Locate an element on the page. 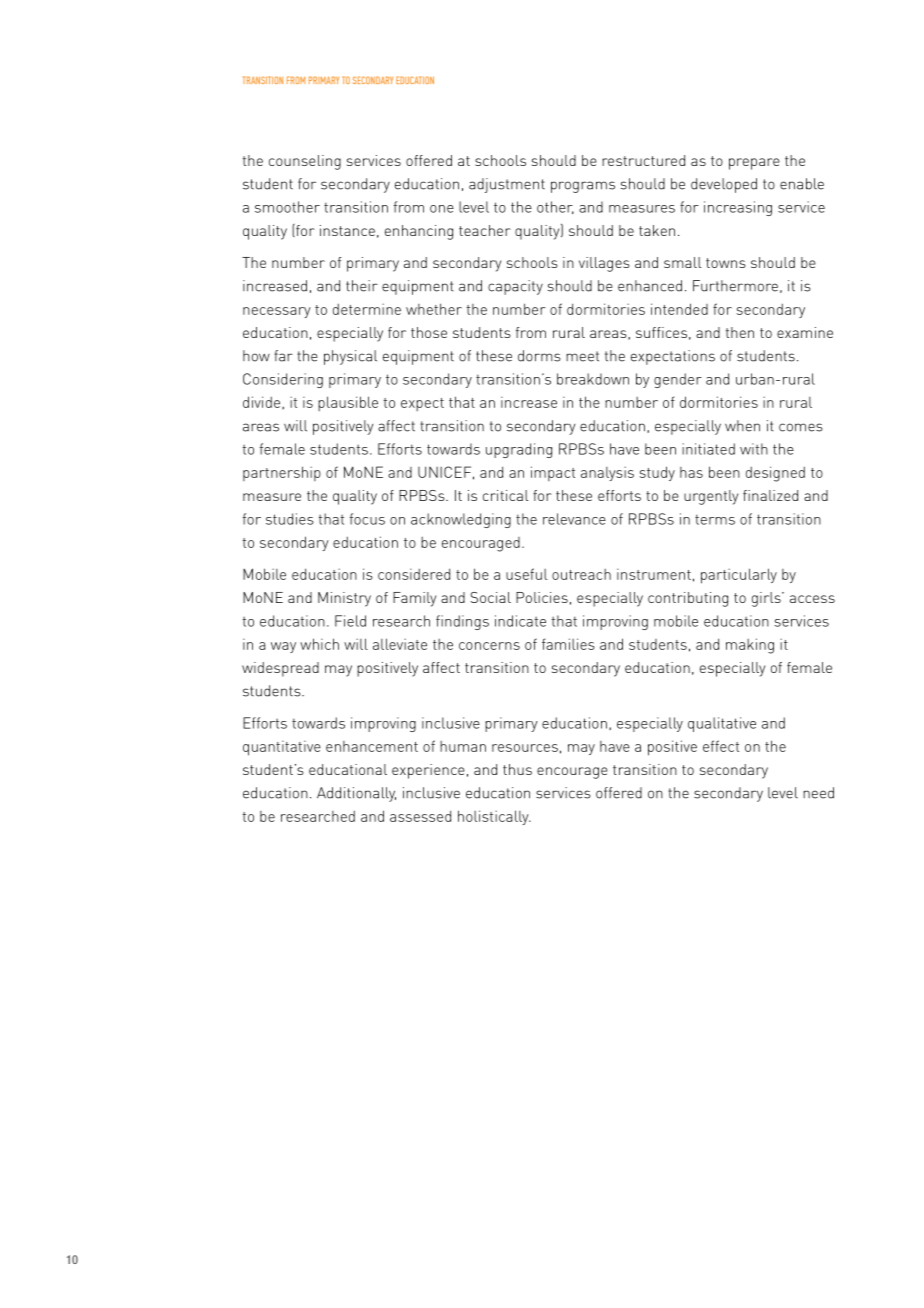  finalized is located at coordinates (770, 495).
